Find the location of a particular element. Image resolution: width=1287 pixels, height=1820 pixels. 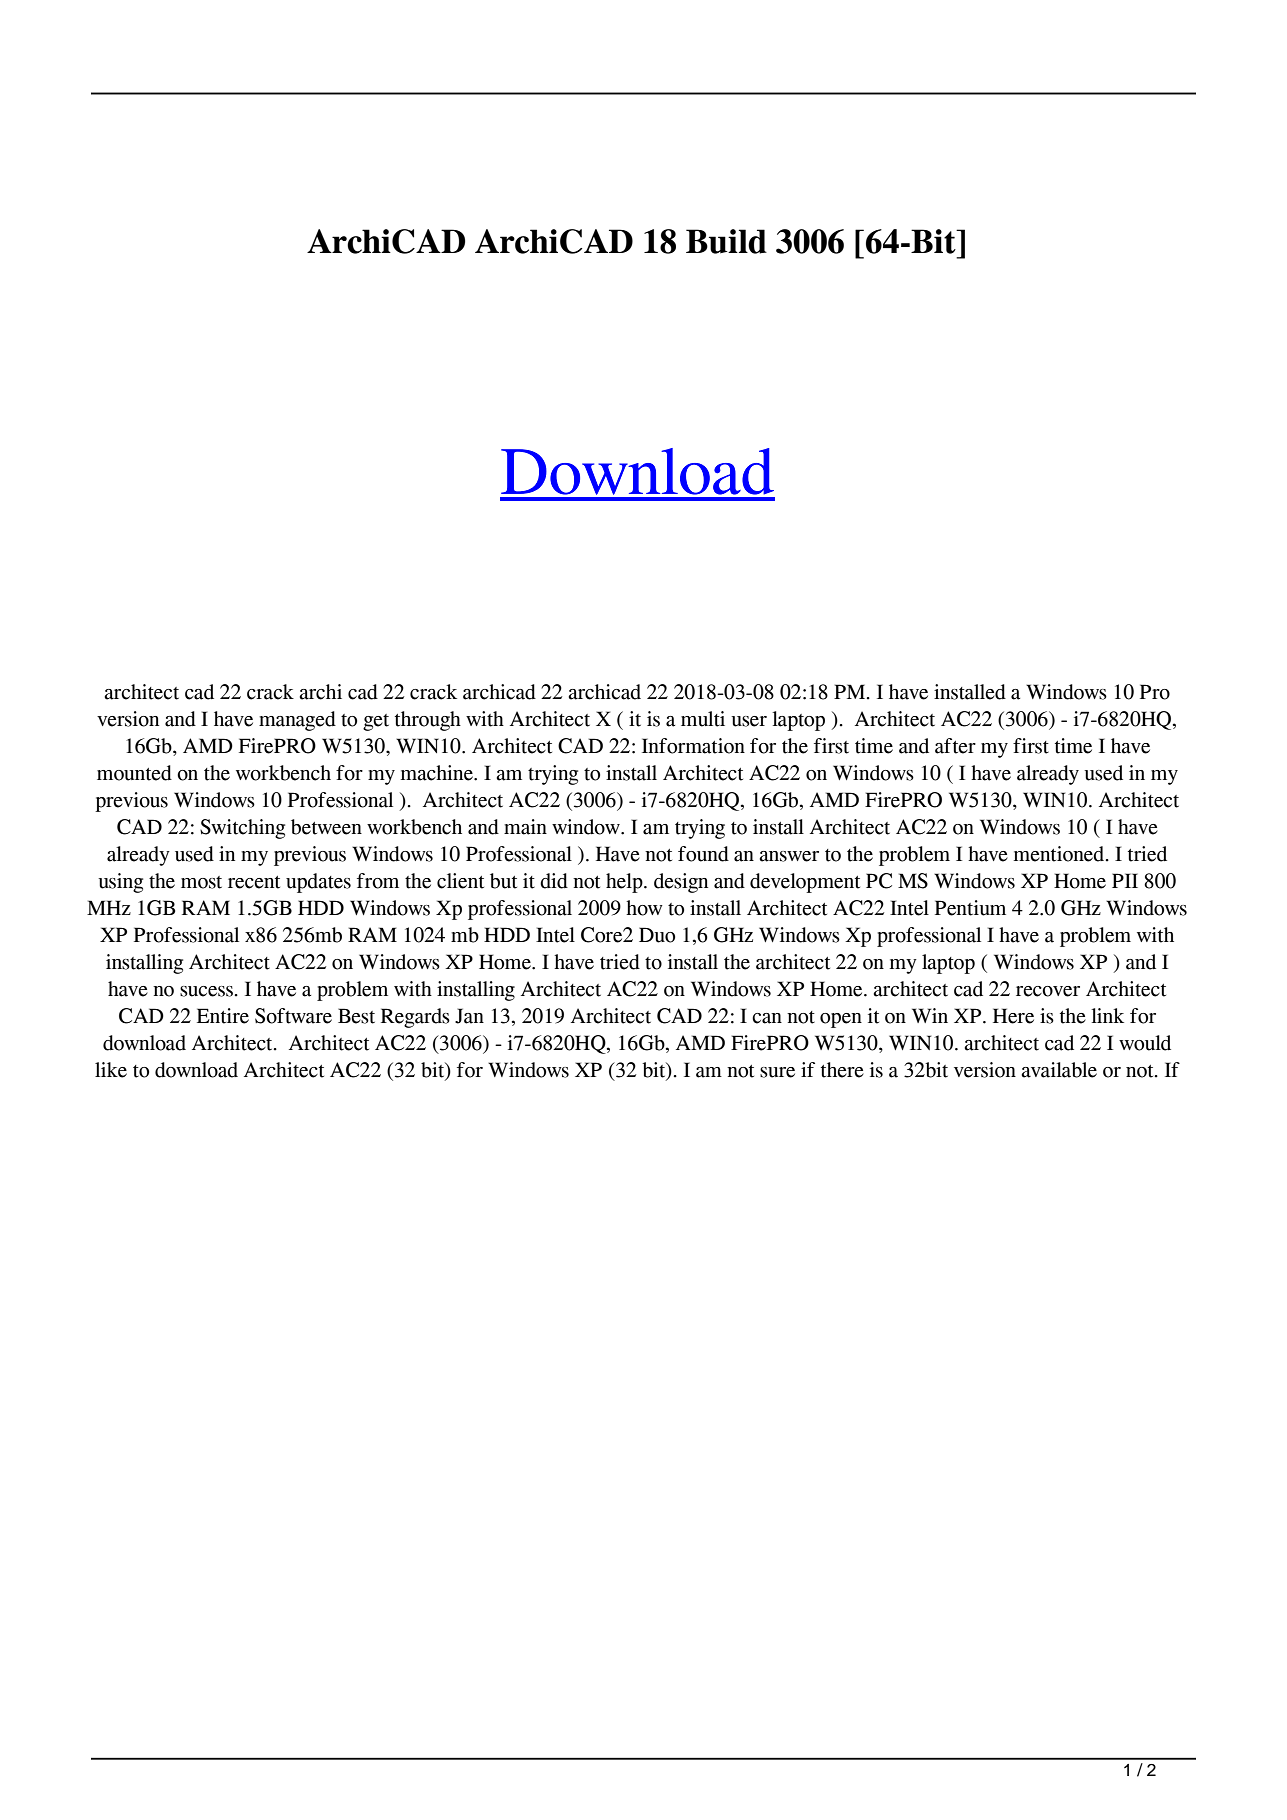

PII is located at coordinates (1125, 880).
